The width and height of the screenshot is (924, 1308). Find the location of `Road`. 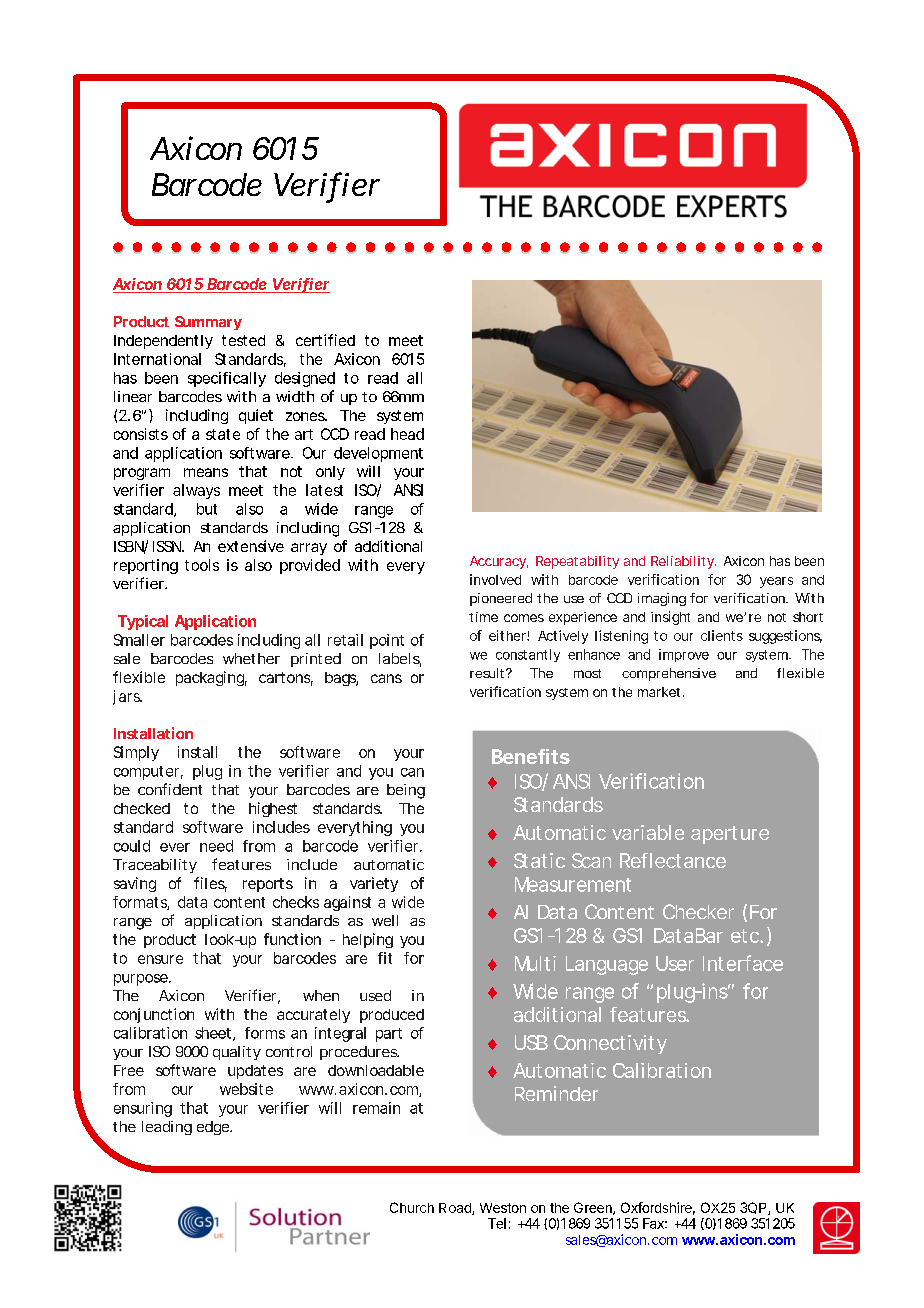

Road is located at coordinates (456, 1209).
